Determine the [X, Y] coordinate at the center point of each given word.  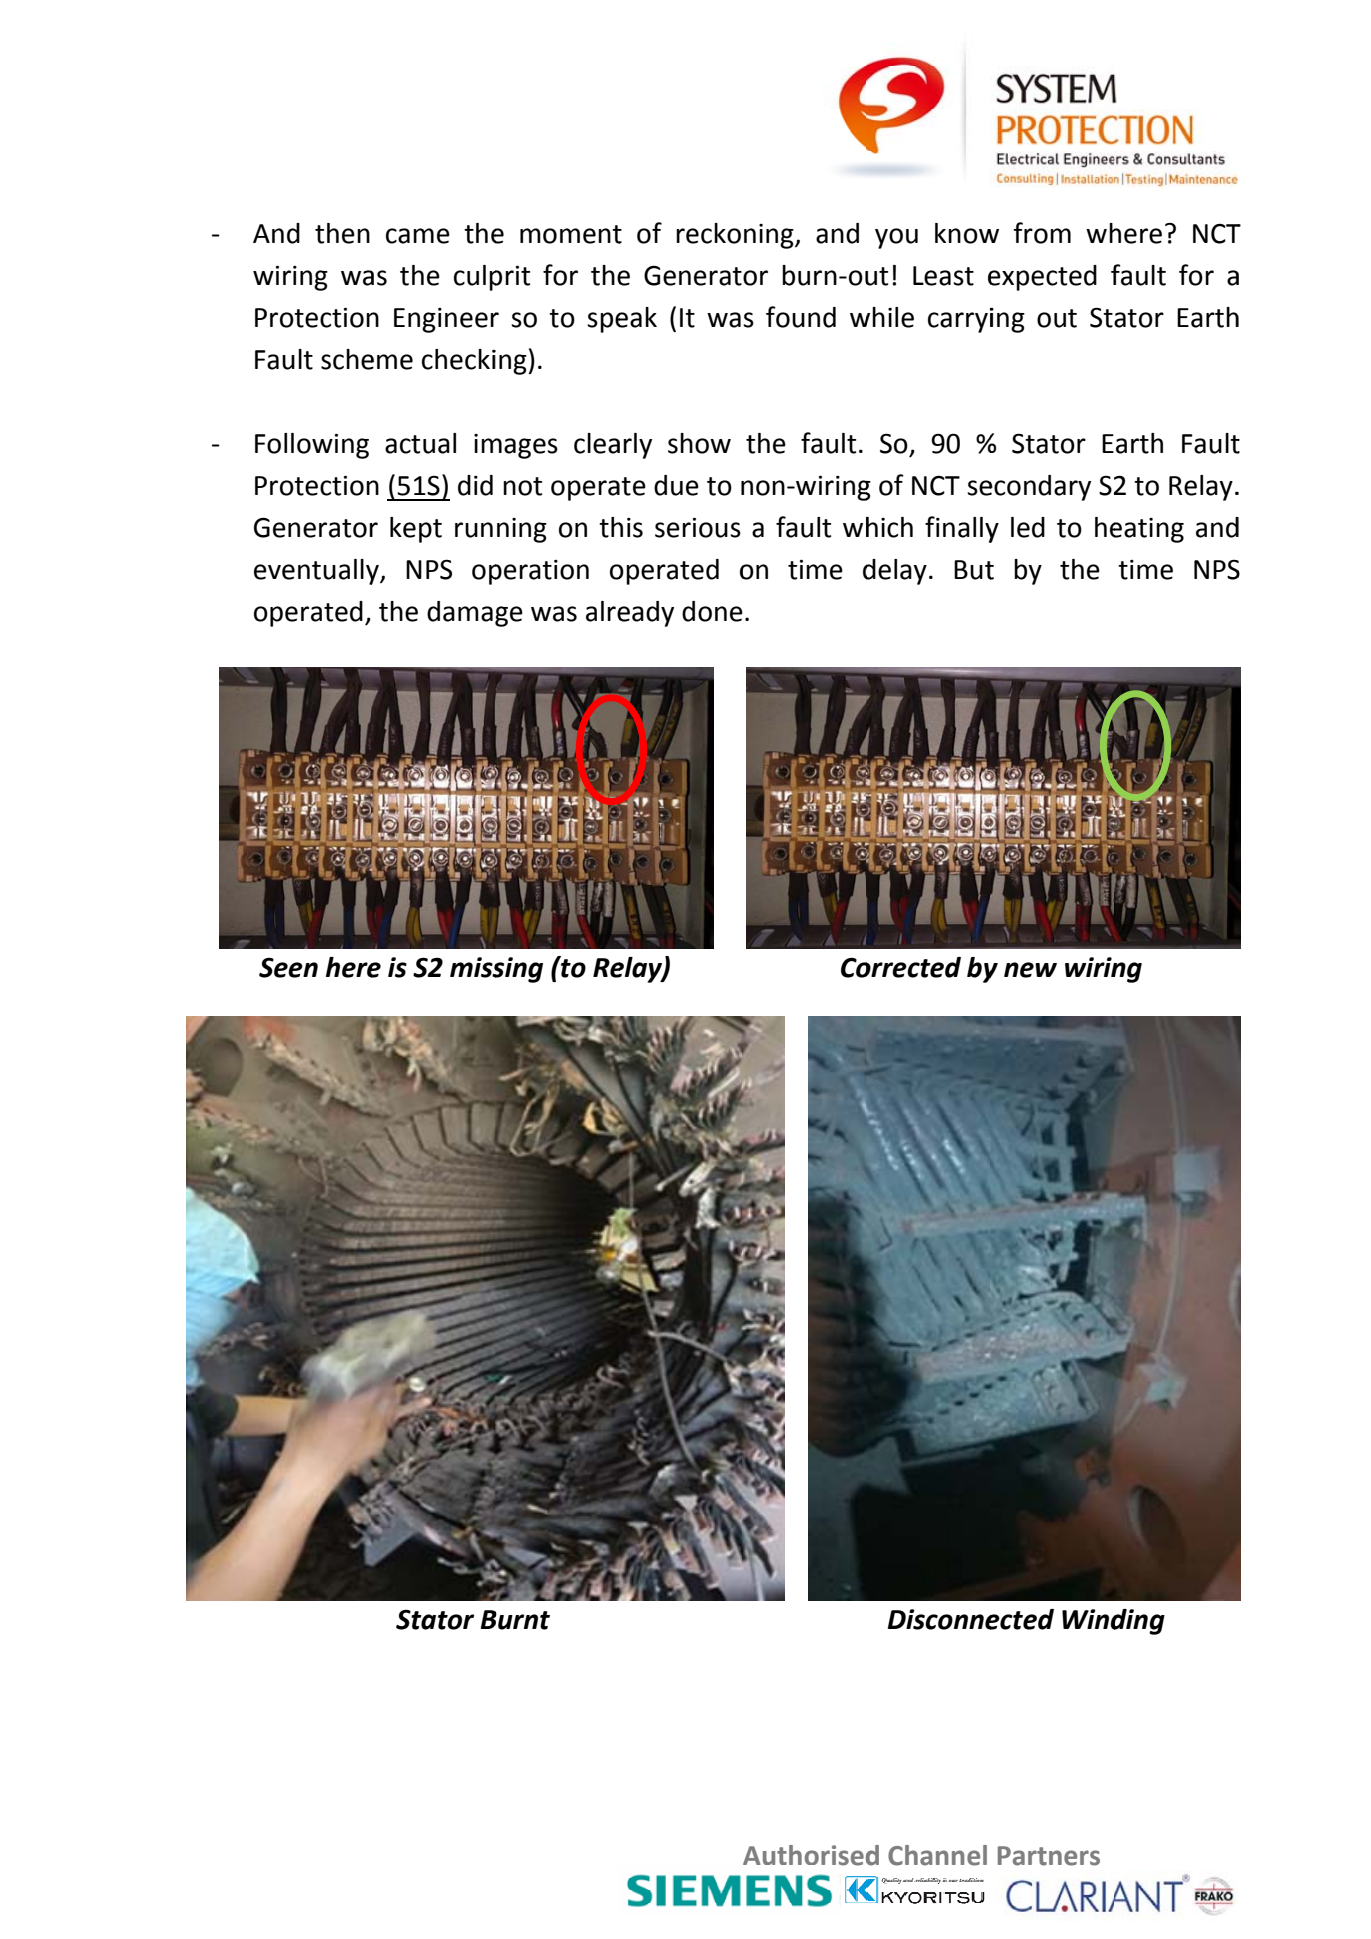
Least [943, 276]
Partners [1049, 1856]
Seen [288, 967]
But [974, 570]
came [418, 236]
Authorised [811, 1855]
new [1030, 970]
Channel [937, 1855]
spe [607, 322]
